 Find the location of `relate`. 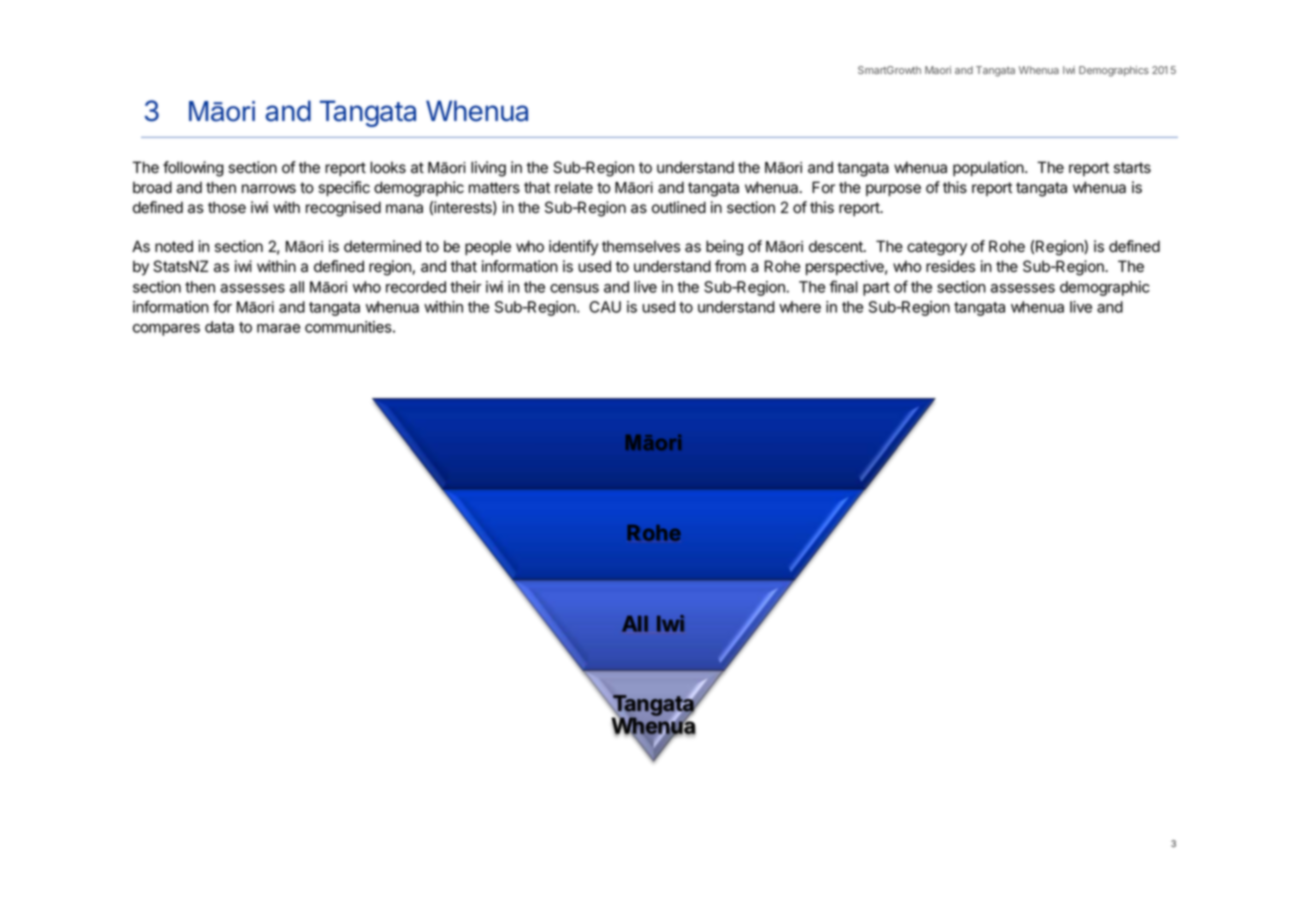

relate is located at coordinates (574, 187).
